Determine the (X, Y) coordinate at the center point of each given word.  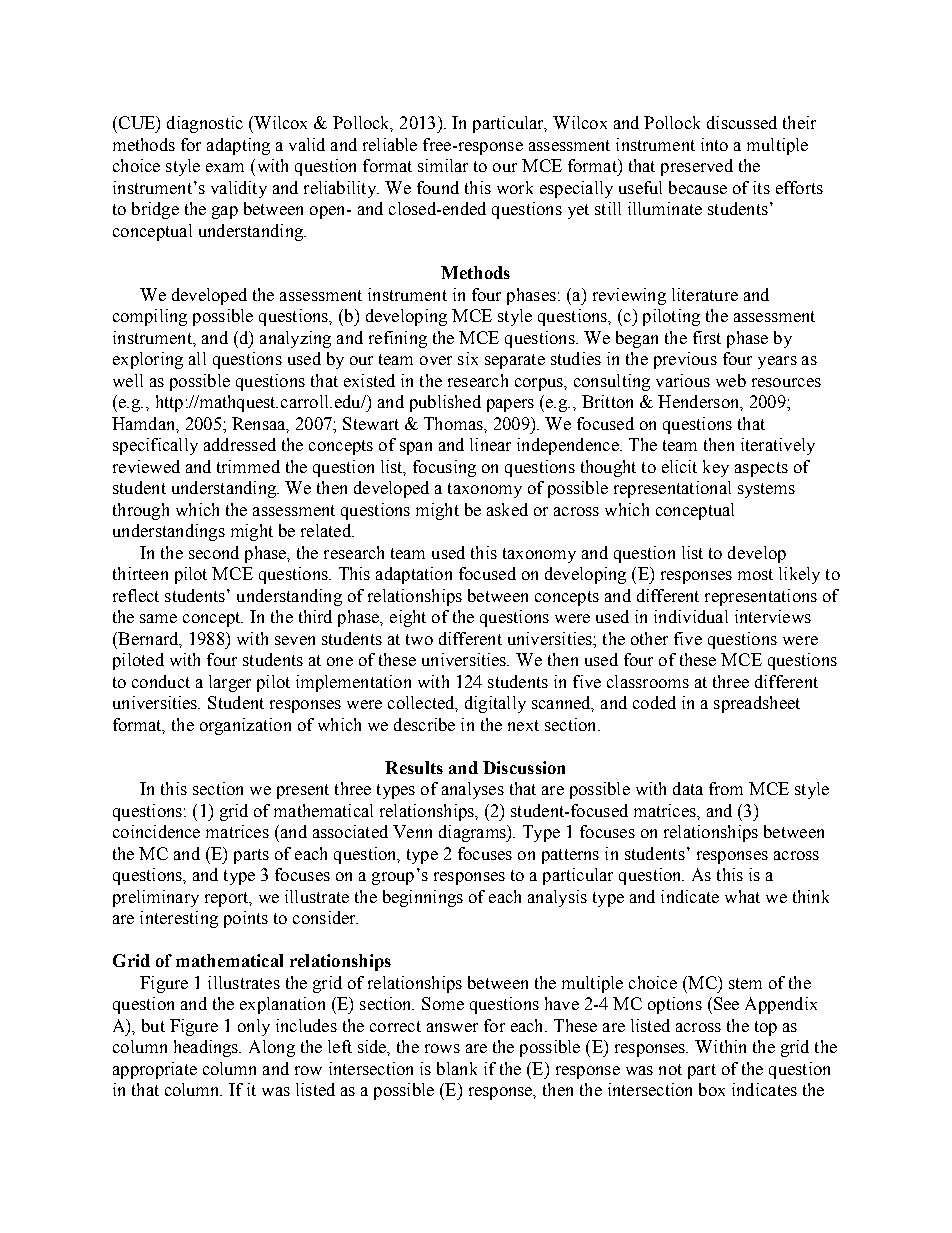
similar (443, 165)
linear (490, 444)
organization (245, 726)
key (716, 468)
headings (207, 1048)
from (726, 788)
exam (225, 167)
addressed (240, 444)
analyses (473, 790)
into (714, 144)
